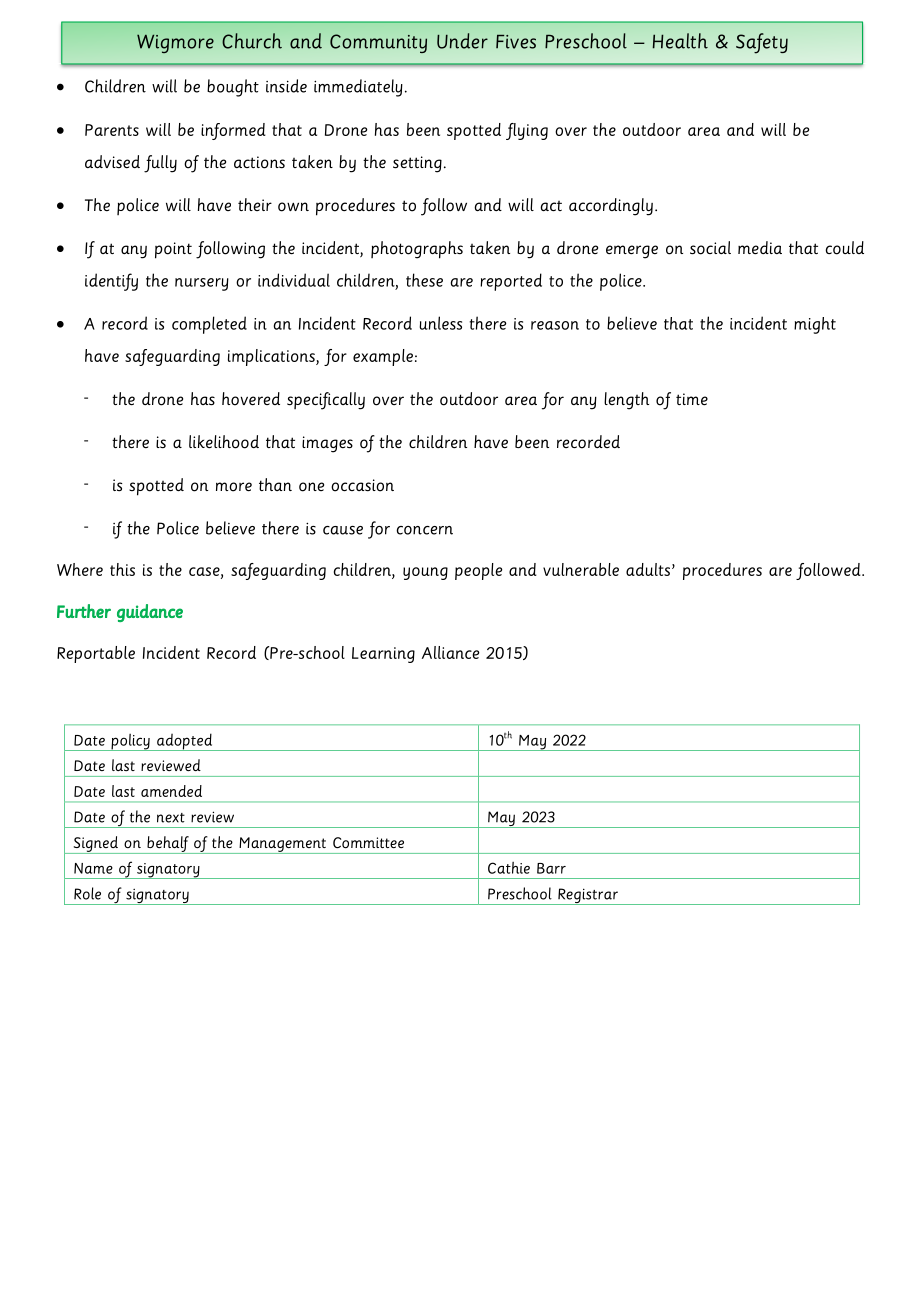 This document has width=924, height=1307. I want to click on people, so click(478, 571).
